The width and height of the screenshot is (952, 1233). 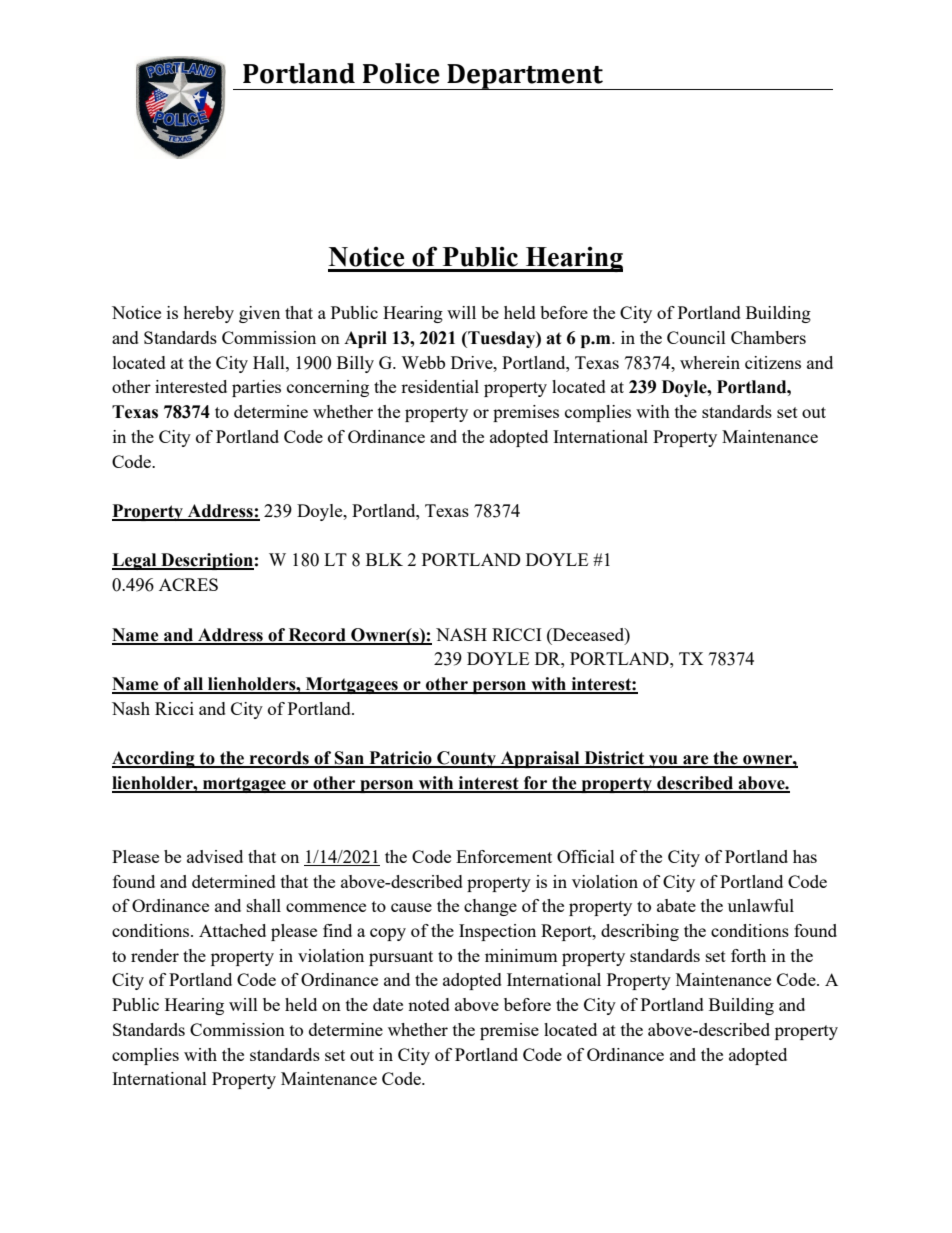 I want to click on Council, so click(x=696, y=337).
